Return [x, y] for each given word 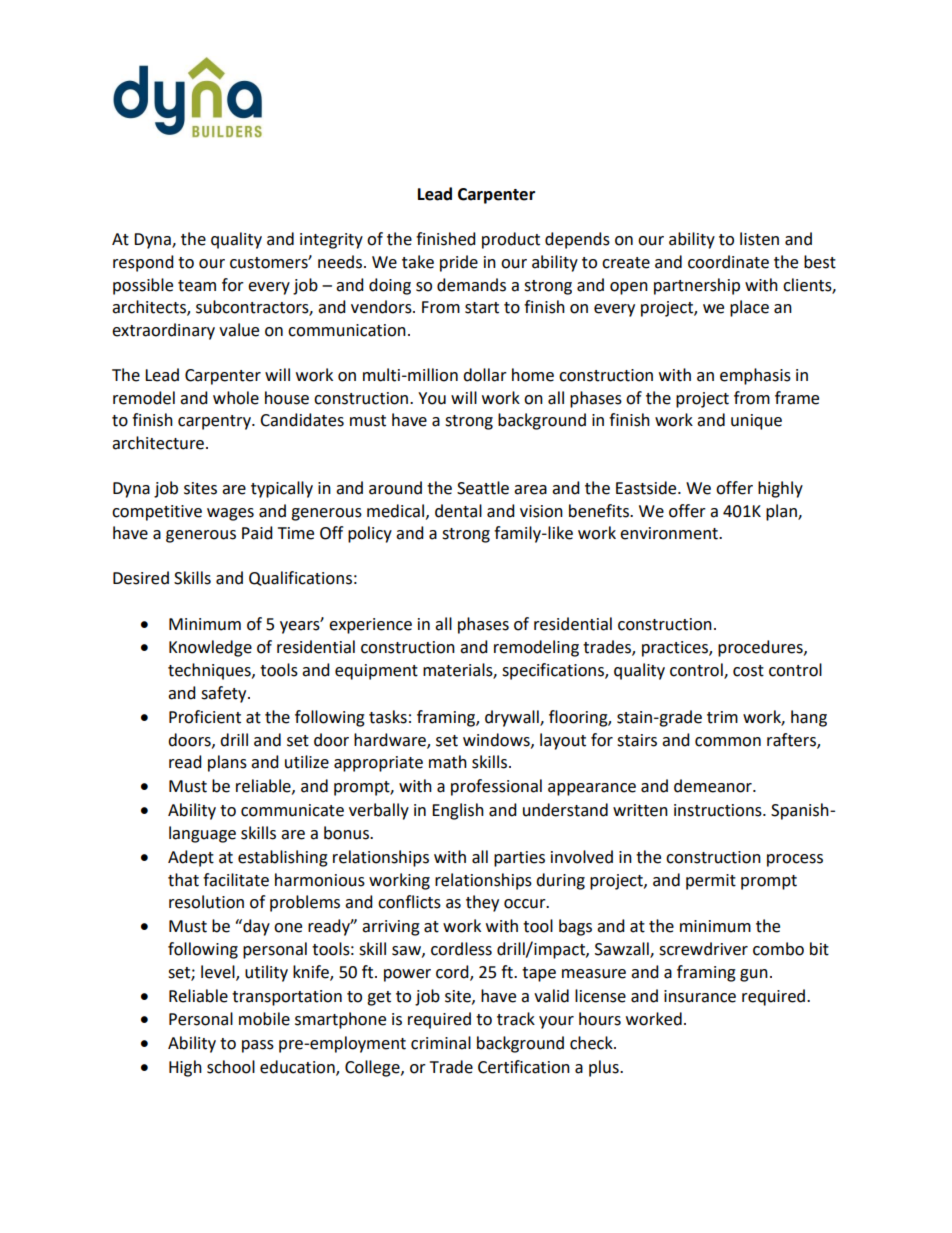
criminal [441, 1043]
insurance [700, 996]
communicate [292, 810]
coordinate [728, 262]
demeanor [714, 786]
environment [670, 533]
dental [458, 511]
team [197, 286]
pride [459, 263]
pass [258, 1046]
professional [496, 787]
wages [230, 514]
